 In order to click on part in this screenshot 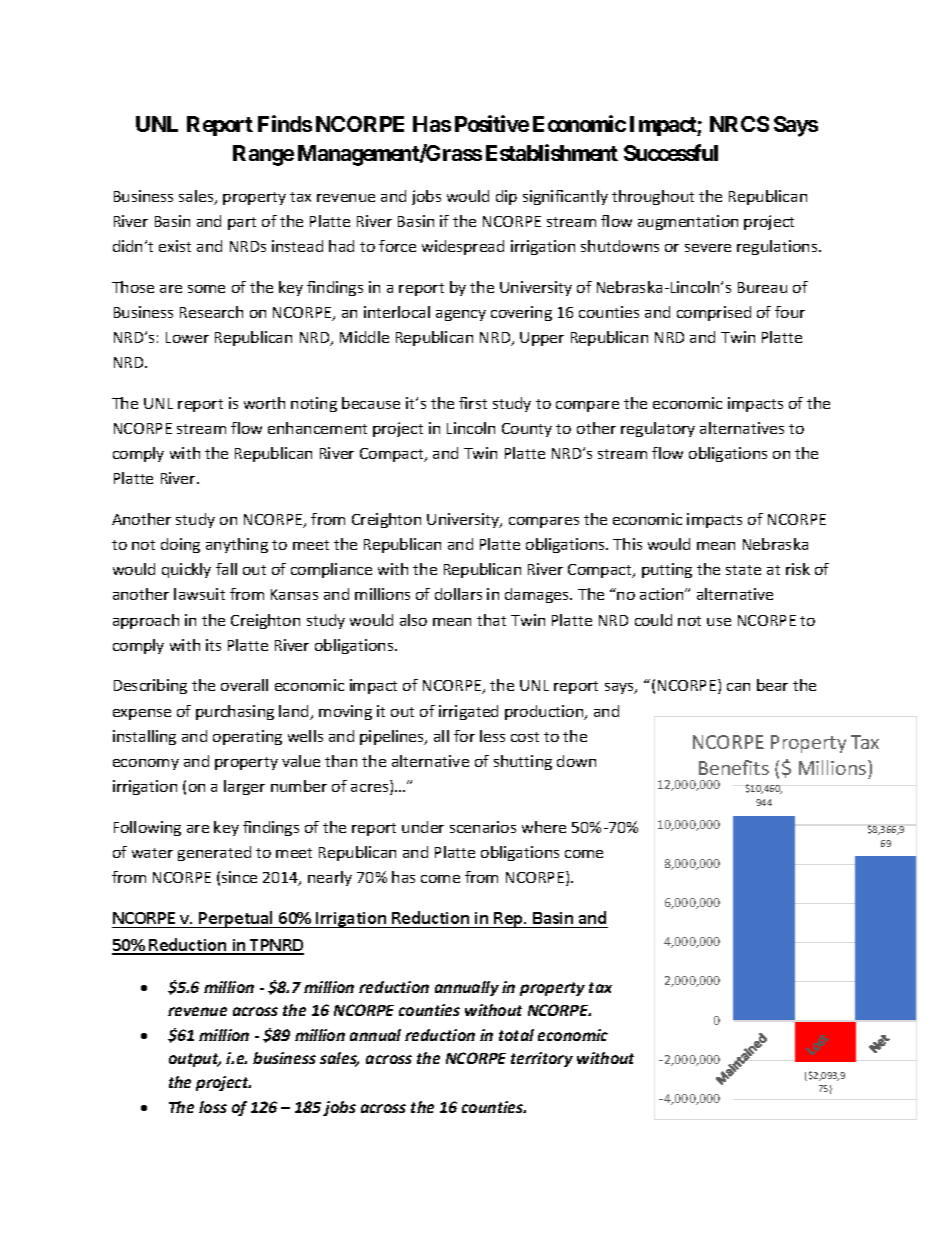, I will do `click(242, 223)`.
